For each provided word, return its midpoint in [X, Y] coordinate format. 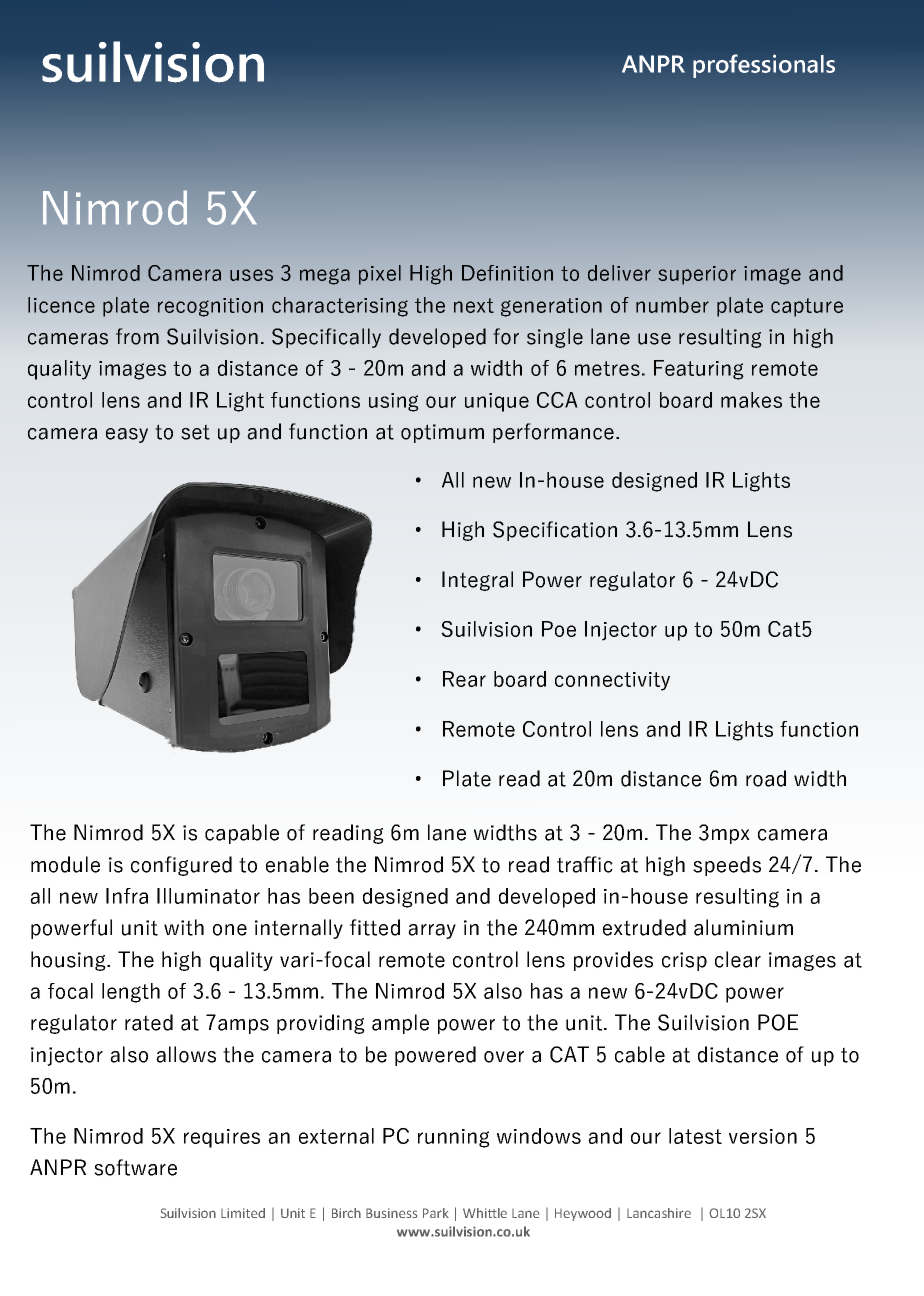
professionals [764, 66]
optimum [442, 433]
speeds [727, 866]
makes [751, 400]
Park [436, 1213]
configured [181, 866]
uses [251, 275]
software [135, 1167]
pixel [380, 275]
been [331, 896]
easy [127, 435]
